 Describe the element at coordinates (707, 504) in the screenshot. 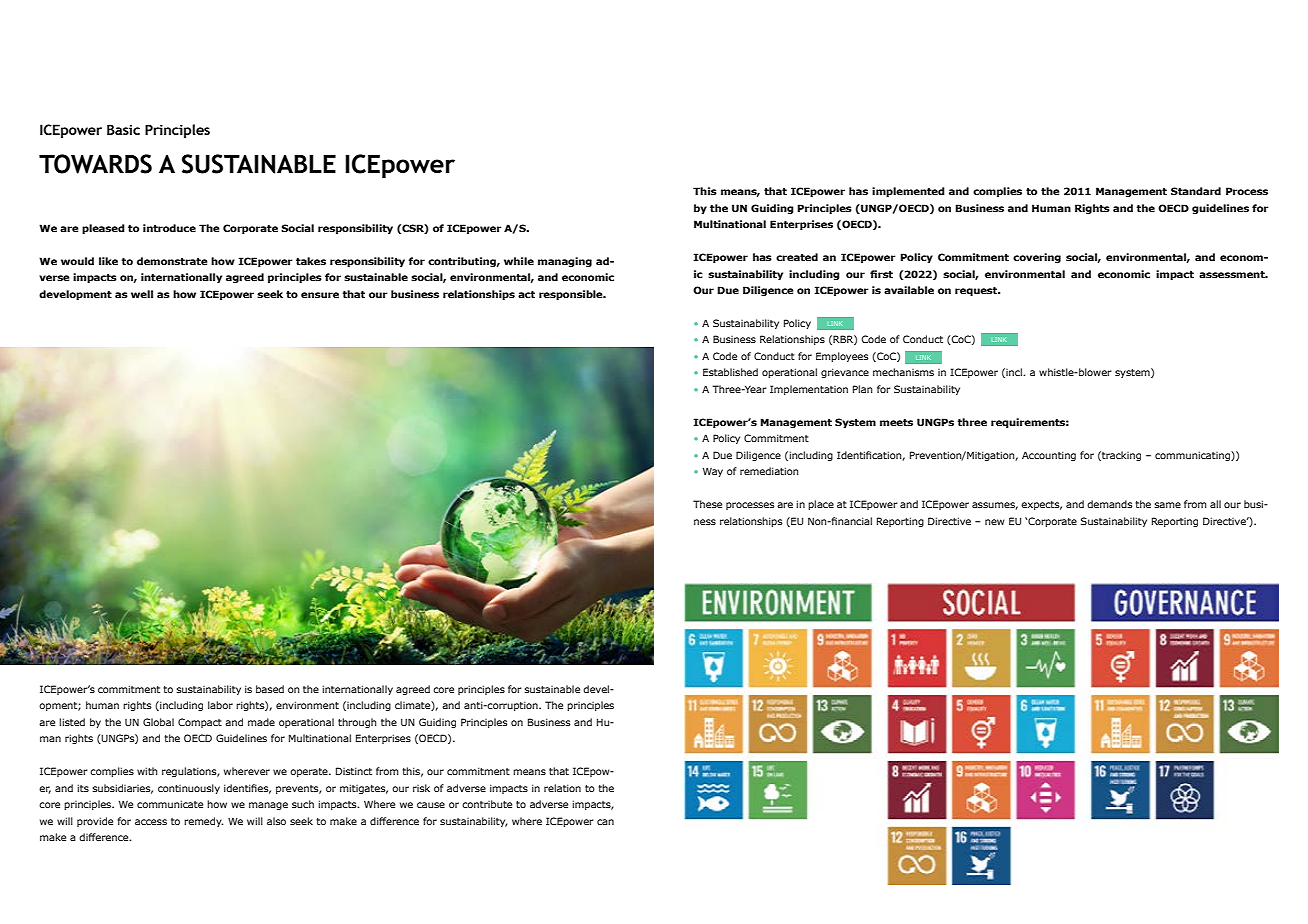

I see `These` at that location.
